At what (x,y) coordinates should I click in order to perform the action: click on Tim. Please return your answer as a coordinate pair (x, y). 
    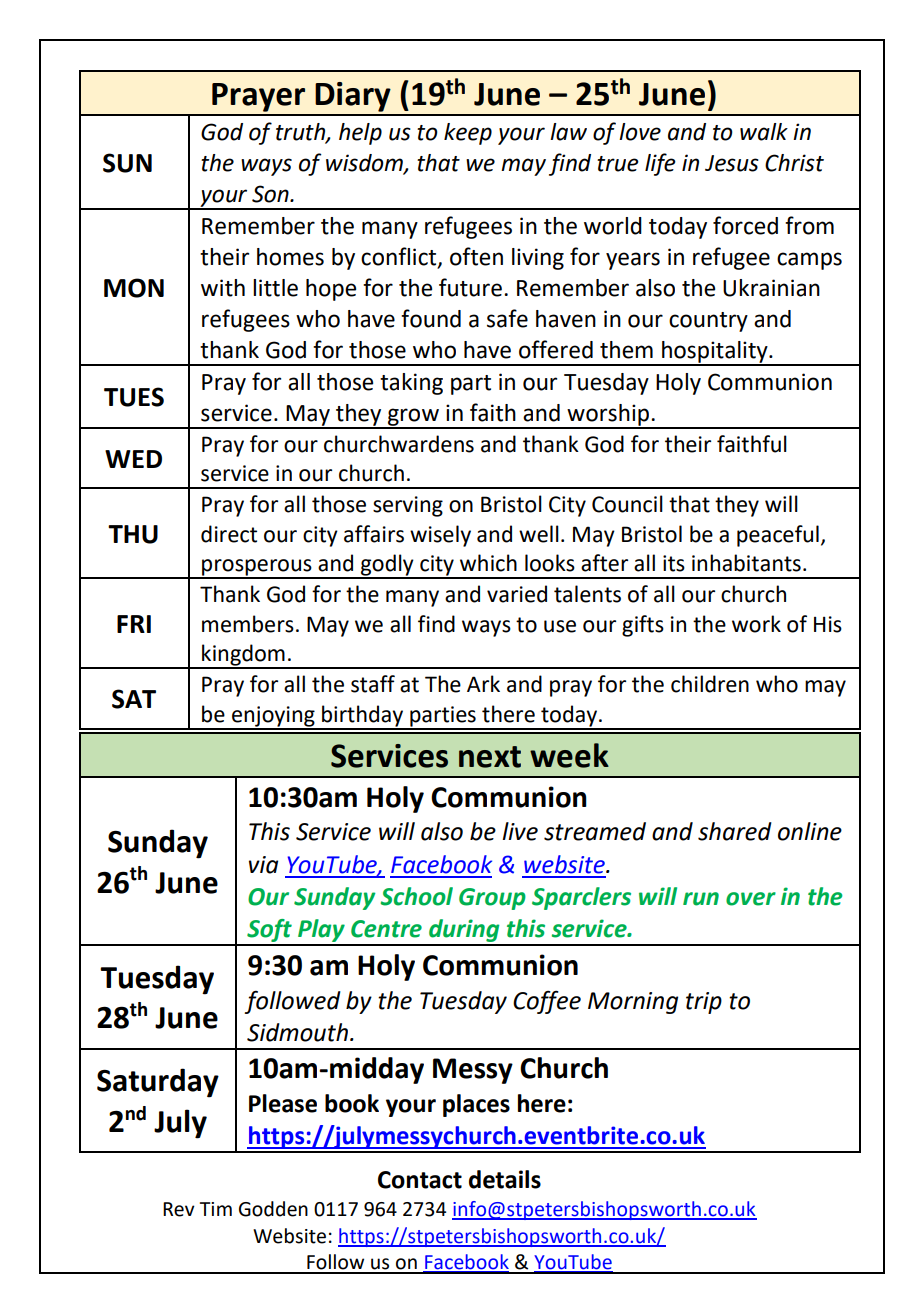
    Looking at the image, I should click on (216, 1209).
